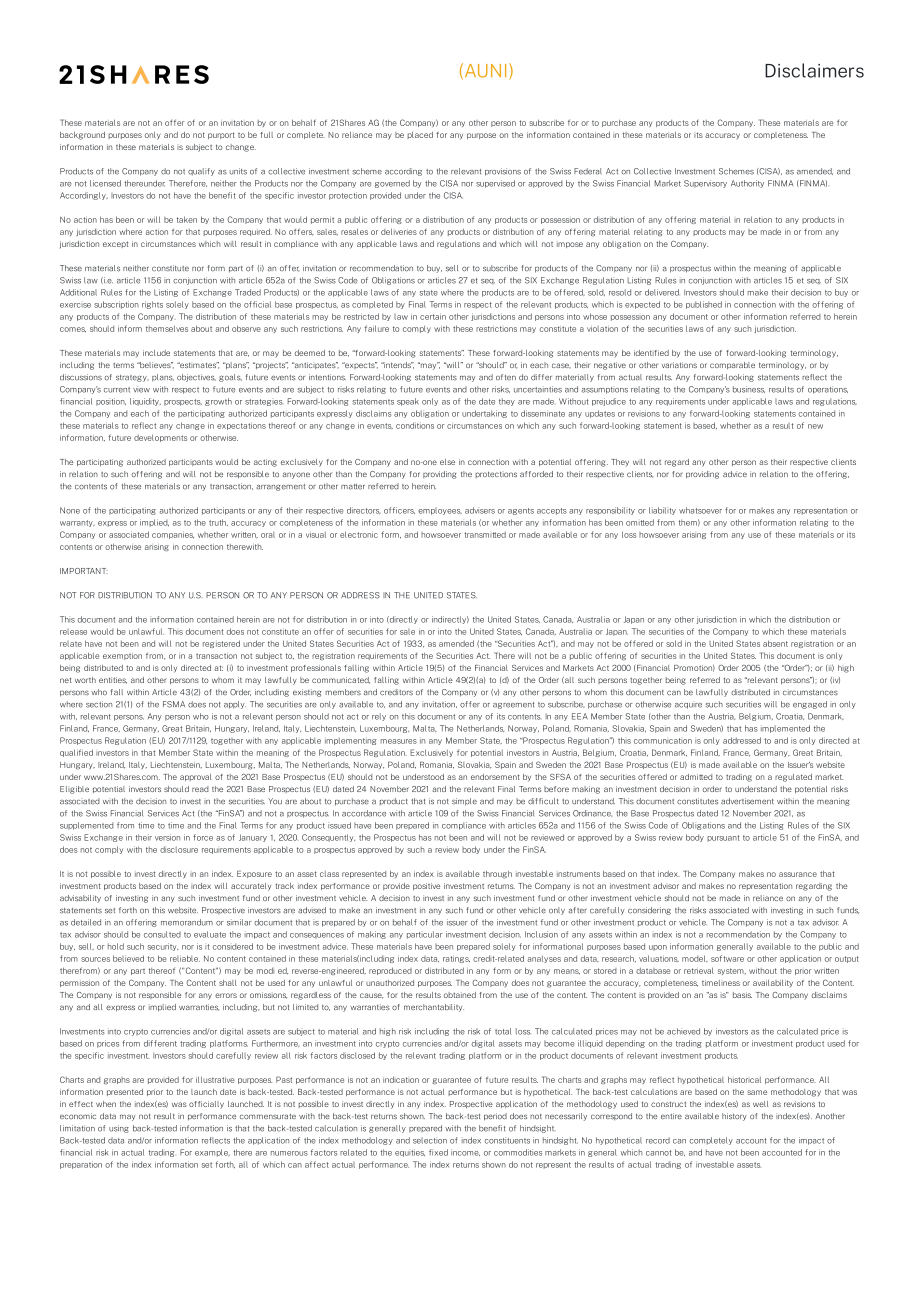 The image size is (924, 1308). I want to click on absent, so click(775, 643).
